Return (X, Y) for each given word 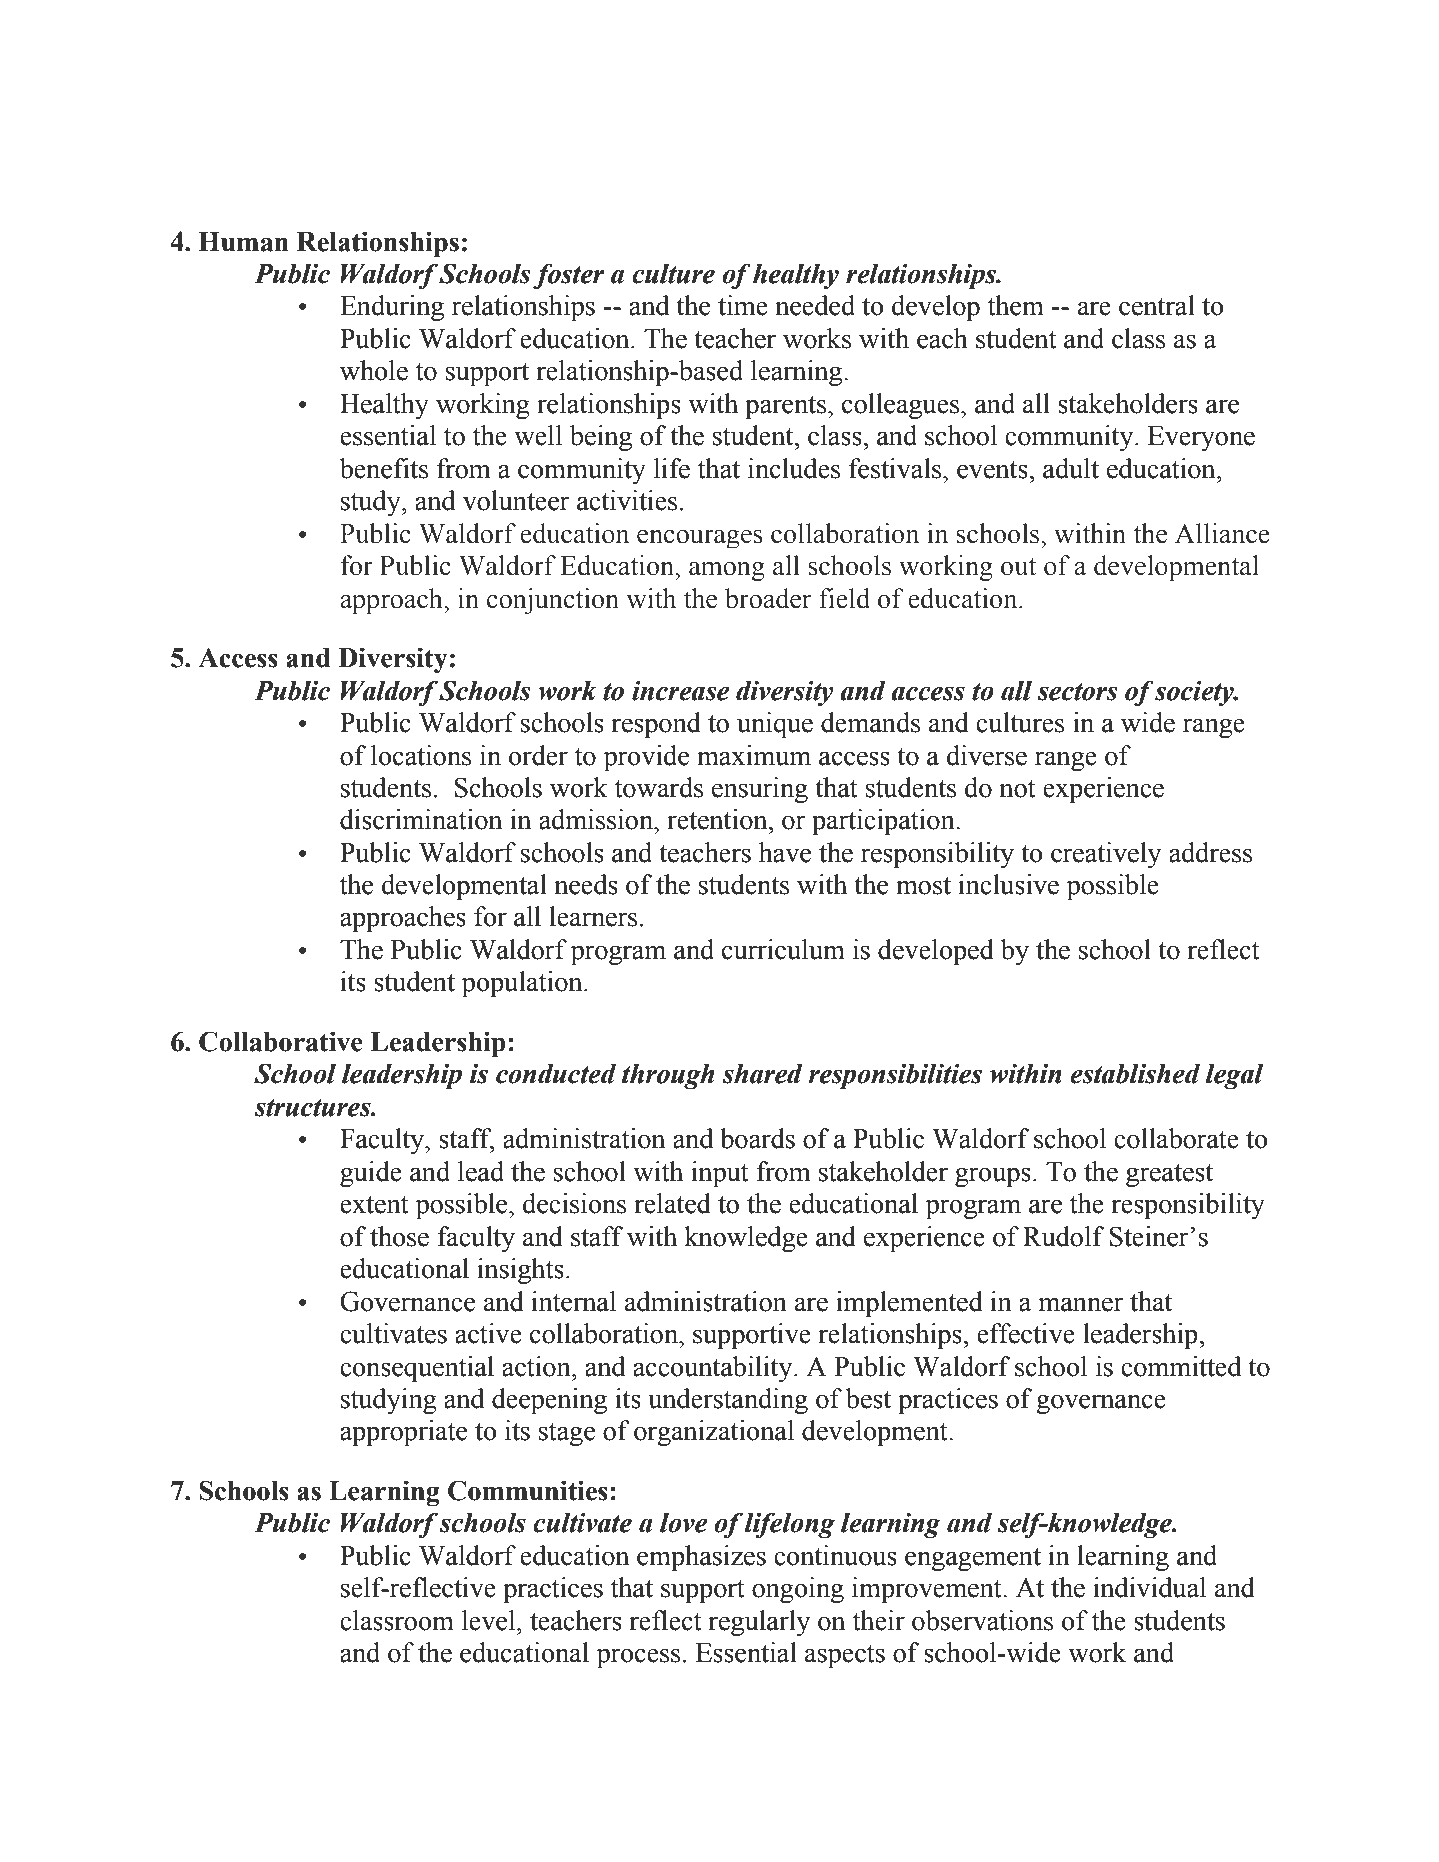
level (490, 1620)
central (1157, 305)
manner (1081, 1304)
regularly (759, 1623)
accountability (714, 1369)
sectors (1077, 692)
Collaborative (281, 1041)
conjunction (553, 601)
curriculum (783, 949)
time (743, 305)
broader (768, 598)
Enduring (392, 308)
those (399, 1236)
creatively (1106, 855)
